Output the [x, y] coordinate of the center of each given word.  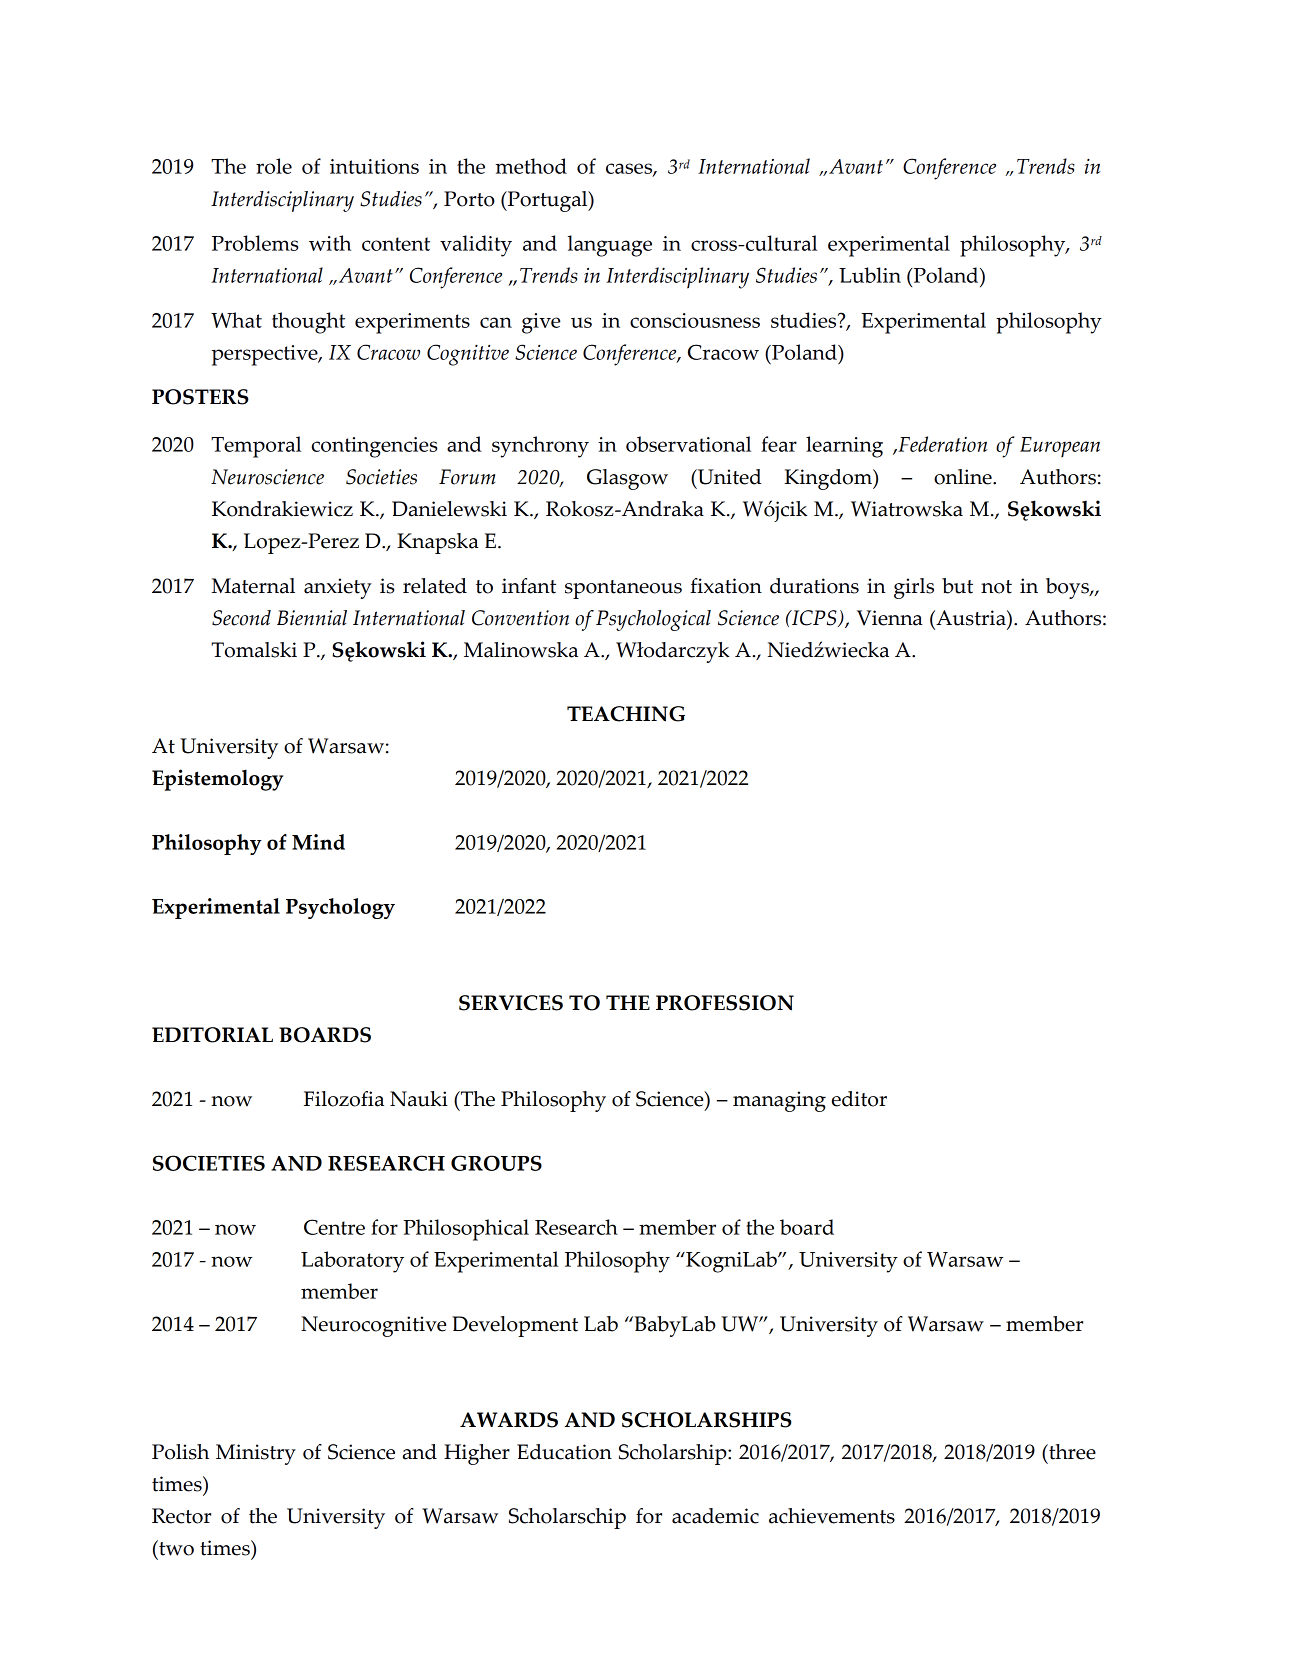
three [1071, 1452]
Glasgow [627, 479]
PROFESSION [725, 1003]
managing [779, 1101]
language [610, 246]
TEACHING [626, 714]
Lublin [870, 275]
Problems [255, 243]
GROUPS [496, 1163]
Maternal [253, 586]
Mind [318, 842]
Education [564, 1452]
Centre [334, 1227]
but [957, 586]
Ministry [256, 1454]
